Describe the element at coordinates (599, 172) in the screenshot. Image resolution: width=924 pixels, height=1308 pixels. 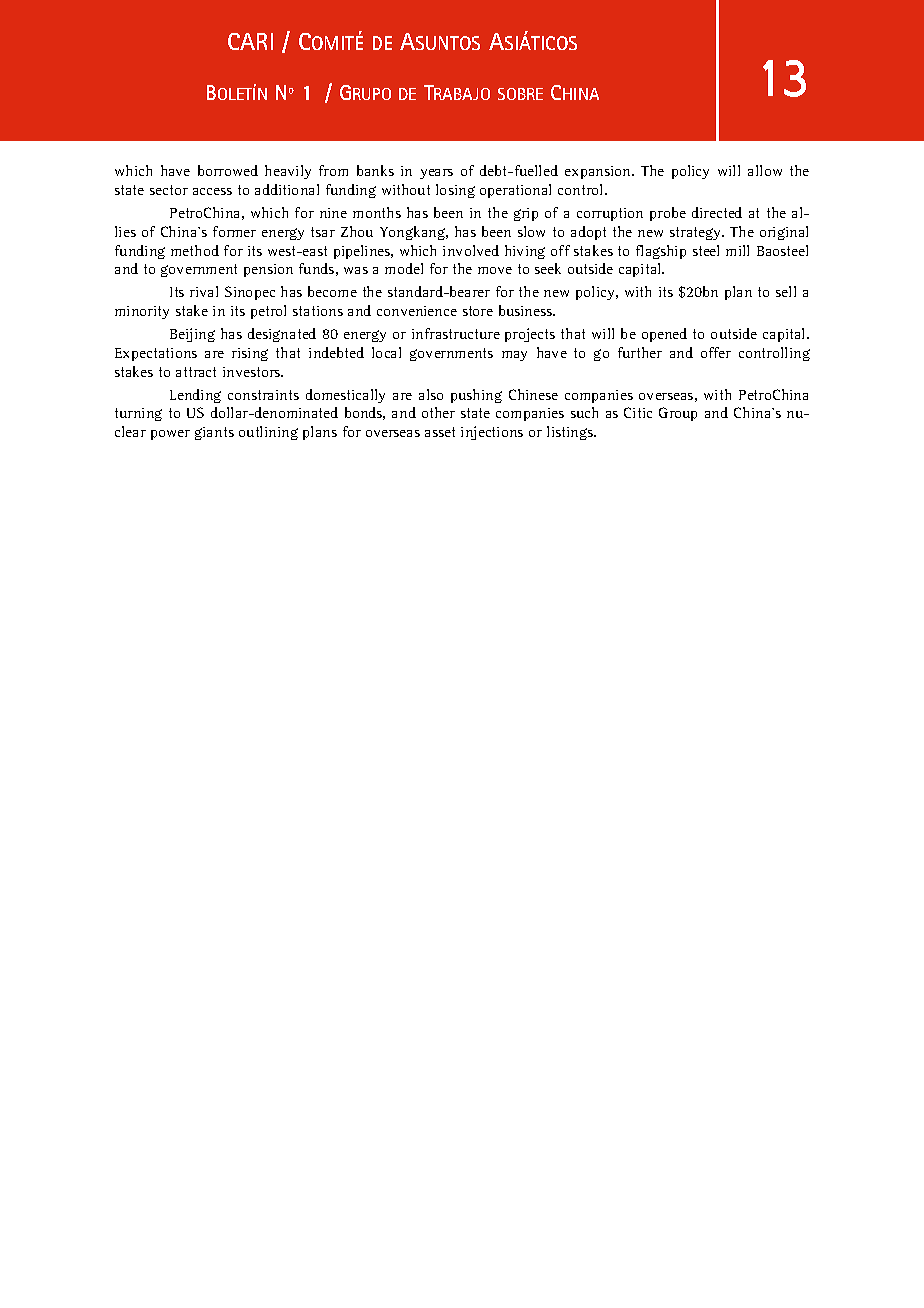
I see `expansion` at that location.
